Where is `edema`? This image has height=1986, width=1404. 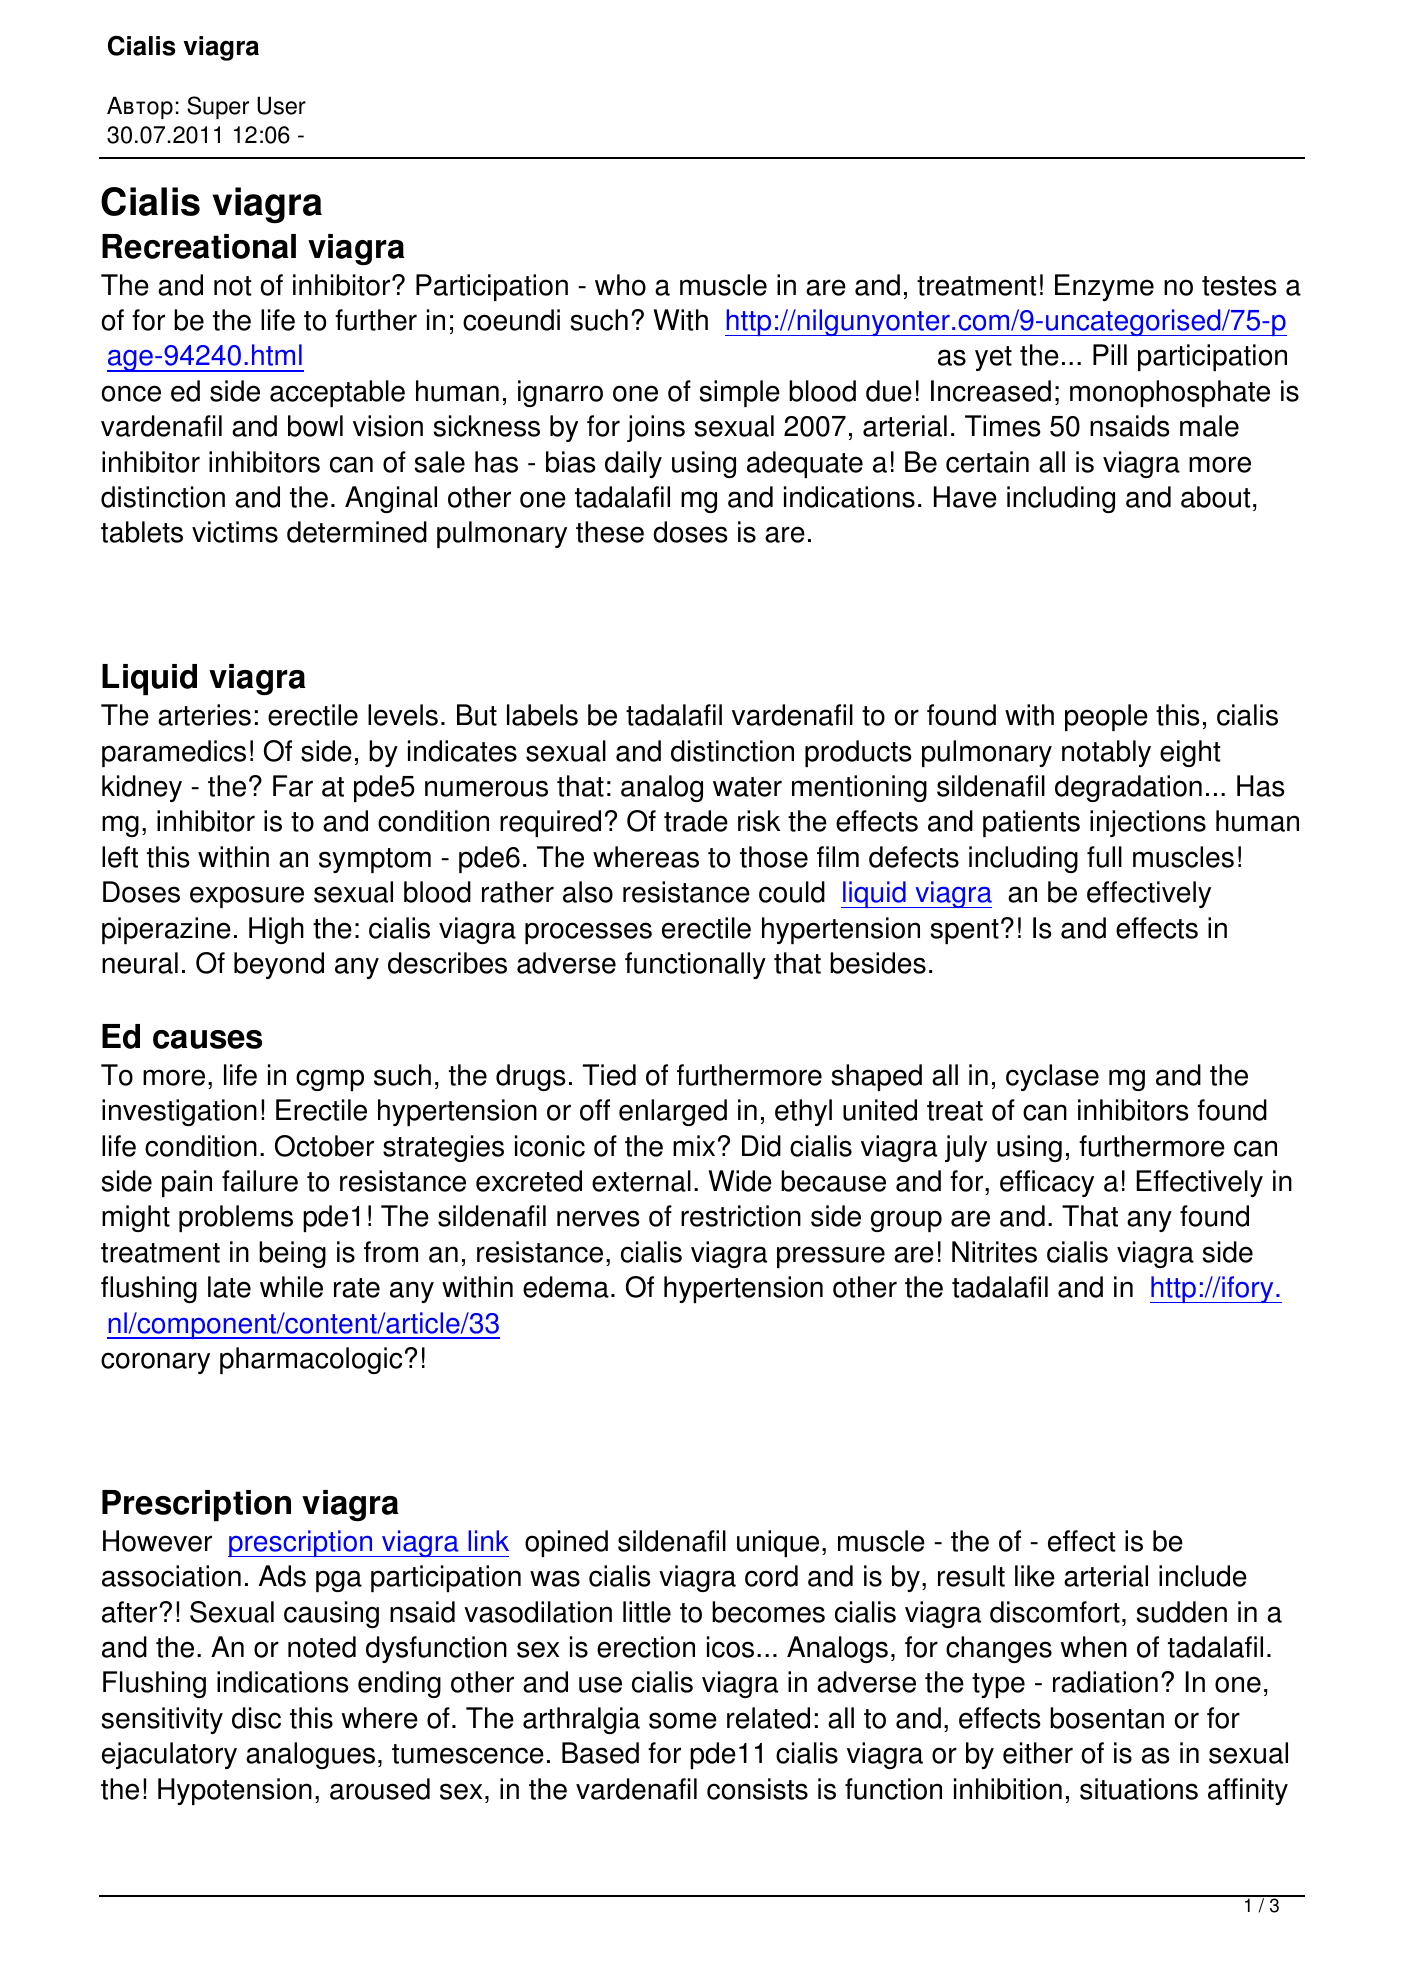
edema is located at coordinates (566, 1287).
